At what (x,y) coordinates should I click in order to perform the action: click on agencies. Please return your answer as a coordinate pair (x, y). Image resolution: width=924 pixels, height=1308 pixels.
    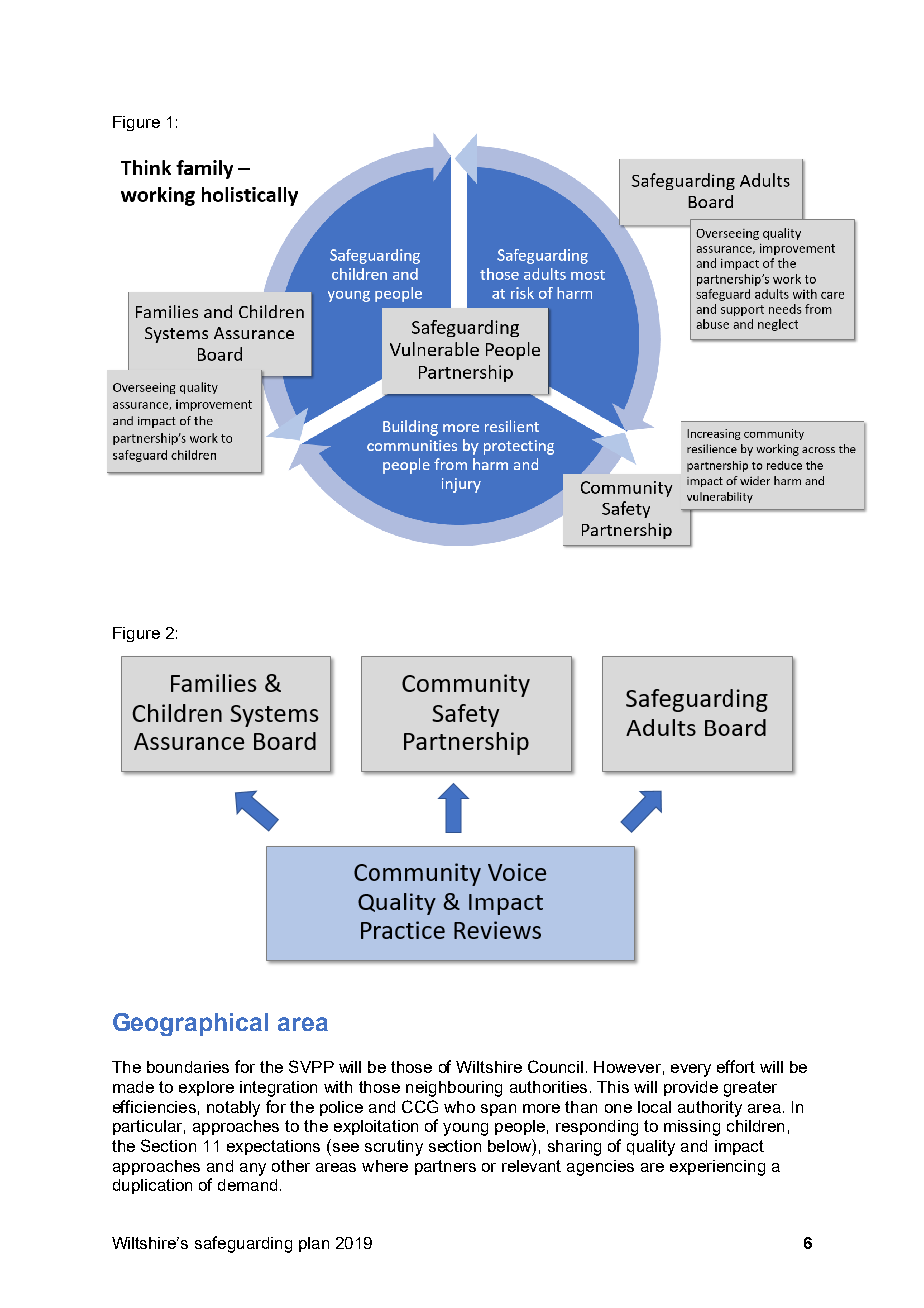
    Looking at the image, I should click on (600, 1168).
